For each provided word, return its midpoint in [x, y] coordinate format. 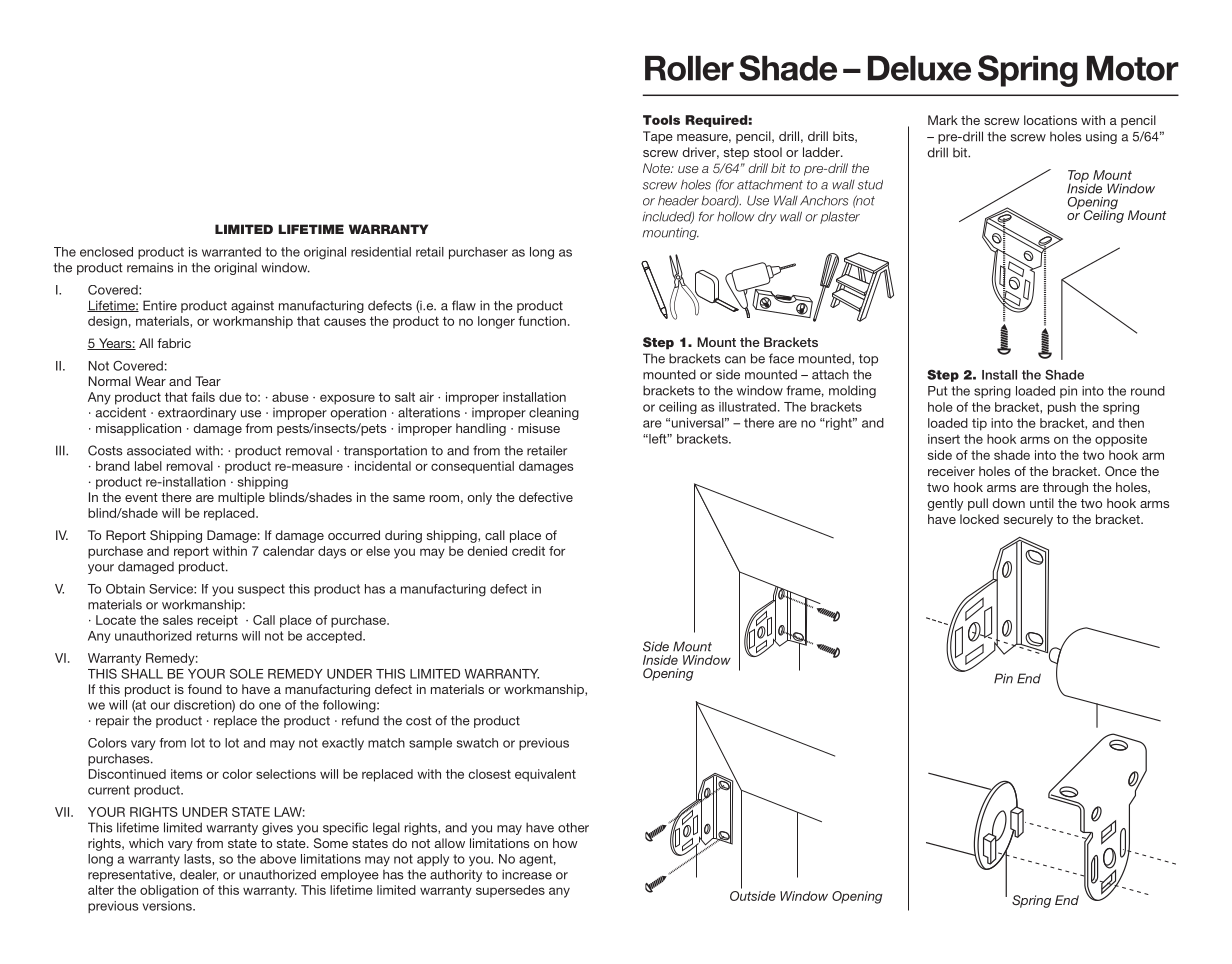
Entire [160, 305]
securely [1028, 520]
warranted [231, 252]
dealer [199, 875]
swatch [477, 743]
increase [527, 874]
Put [937, 391]
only [479, 498]
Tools [661, 120]
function [542, 321]
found [205, 689]
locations [1050, 120]
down [1008, 503]
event [141, 497]
